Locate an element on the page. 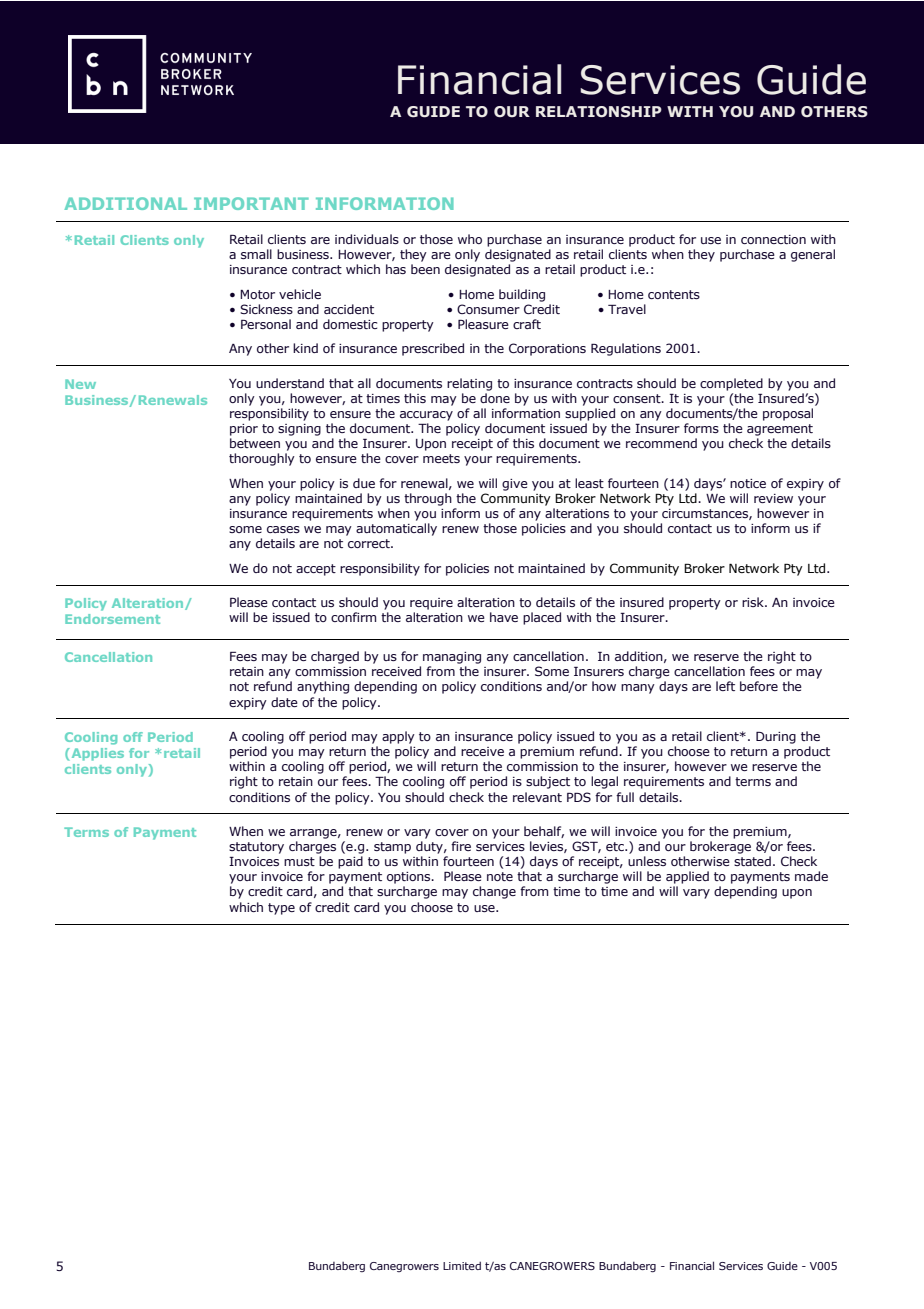  who is located at coordinates (470, 239).
